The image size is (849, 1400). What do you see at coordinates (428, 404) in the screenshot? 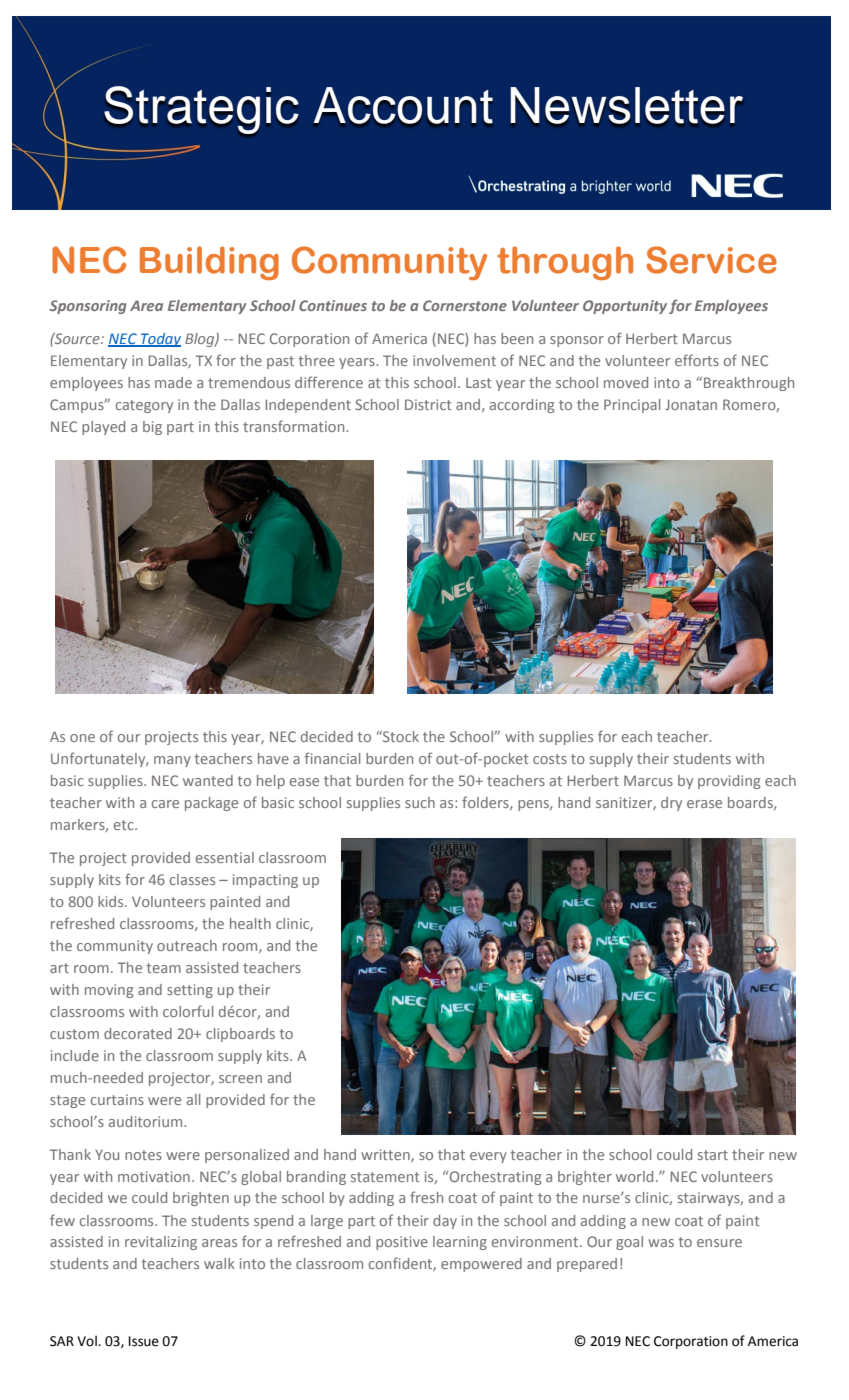
I see `District` at bounding box center [428, 404].
